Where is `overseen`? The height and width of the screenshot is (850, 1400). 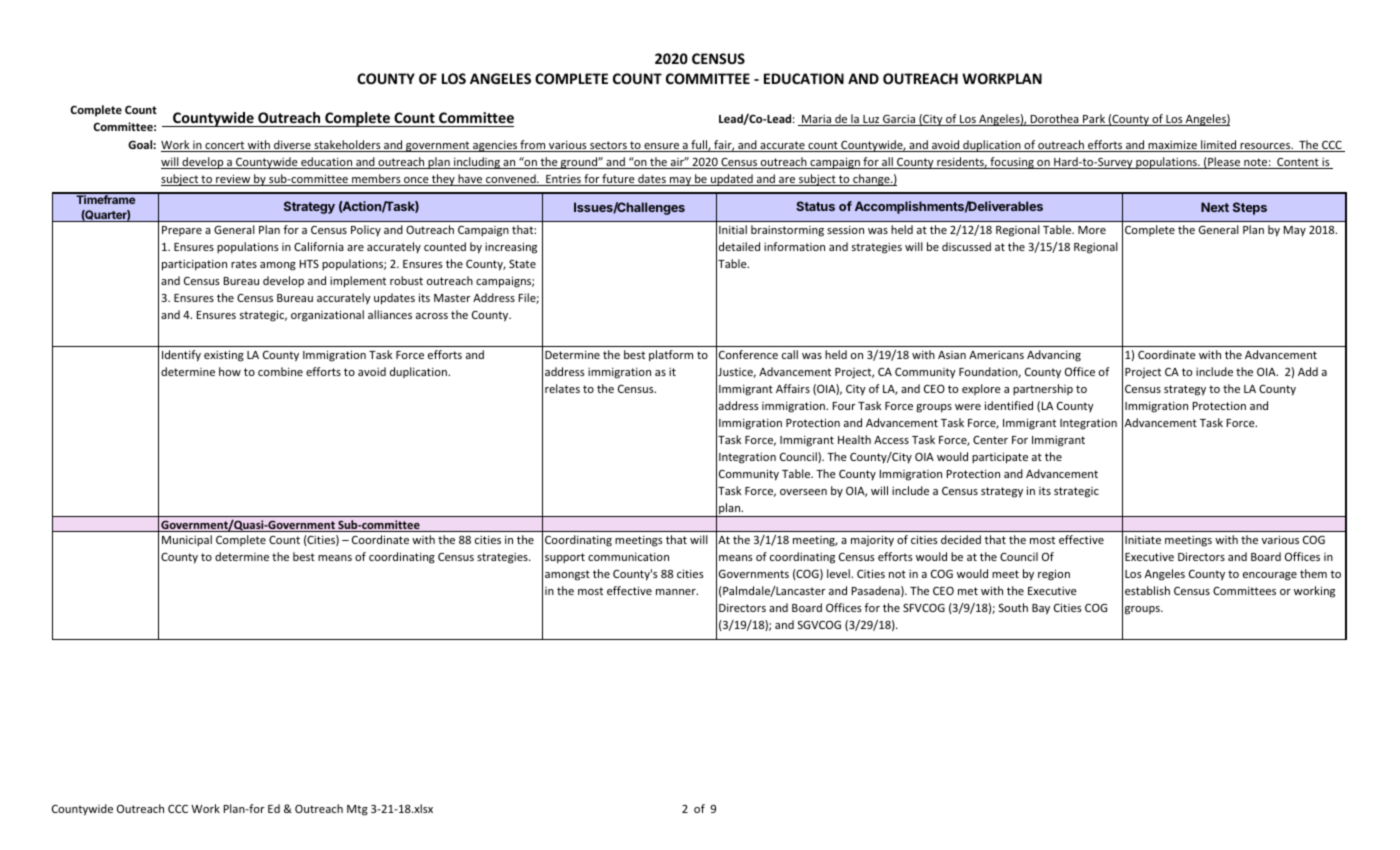 overseen is located at coordinates (803, 492).
